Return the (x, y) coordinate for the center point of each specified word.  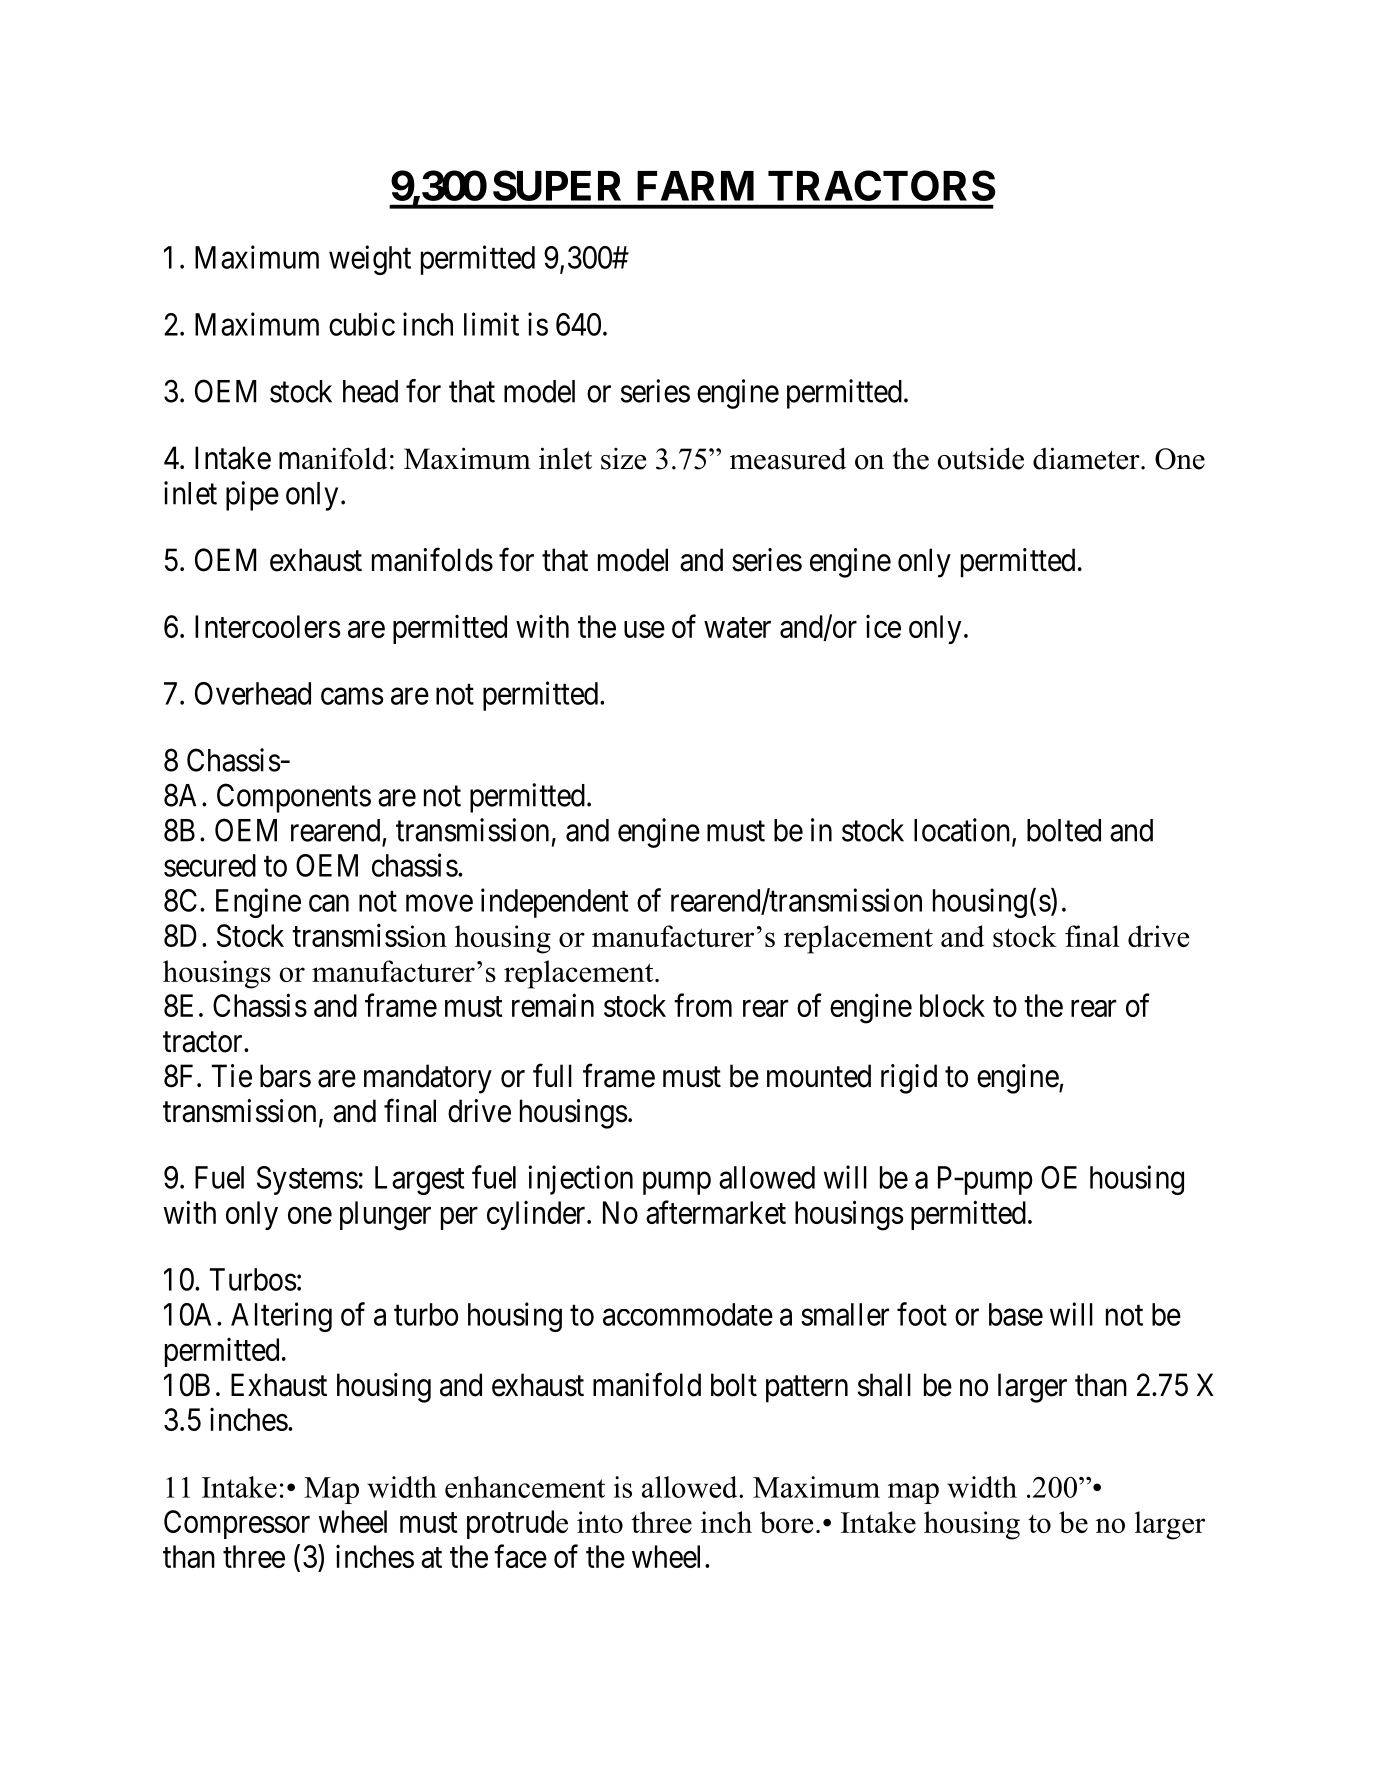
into (600, 1522)
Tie (231, 1076)
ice (883, 626)
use (644, 629)
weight (370, 260)
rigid (909, 1079)
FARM (695, 186)
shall (884, 1385)
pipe (252, 496)
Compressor (237, 1524)
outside (980, 458)
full (552, 1075)
